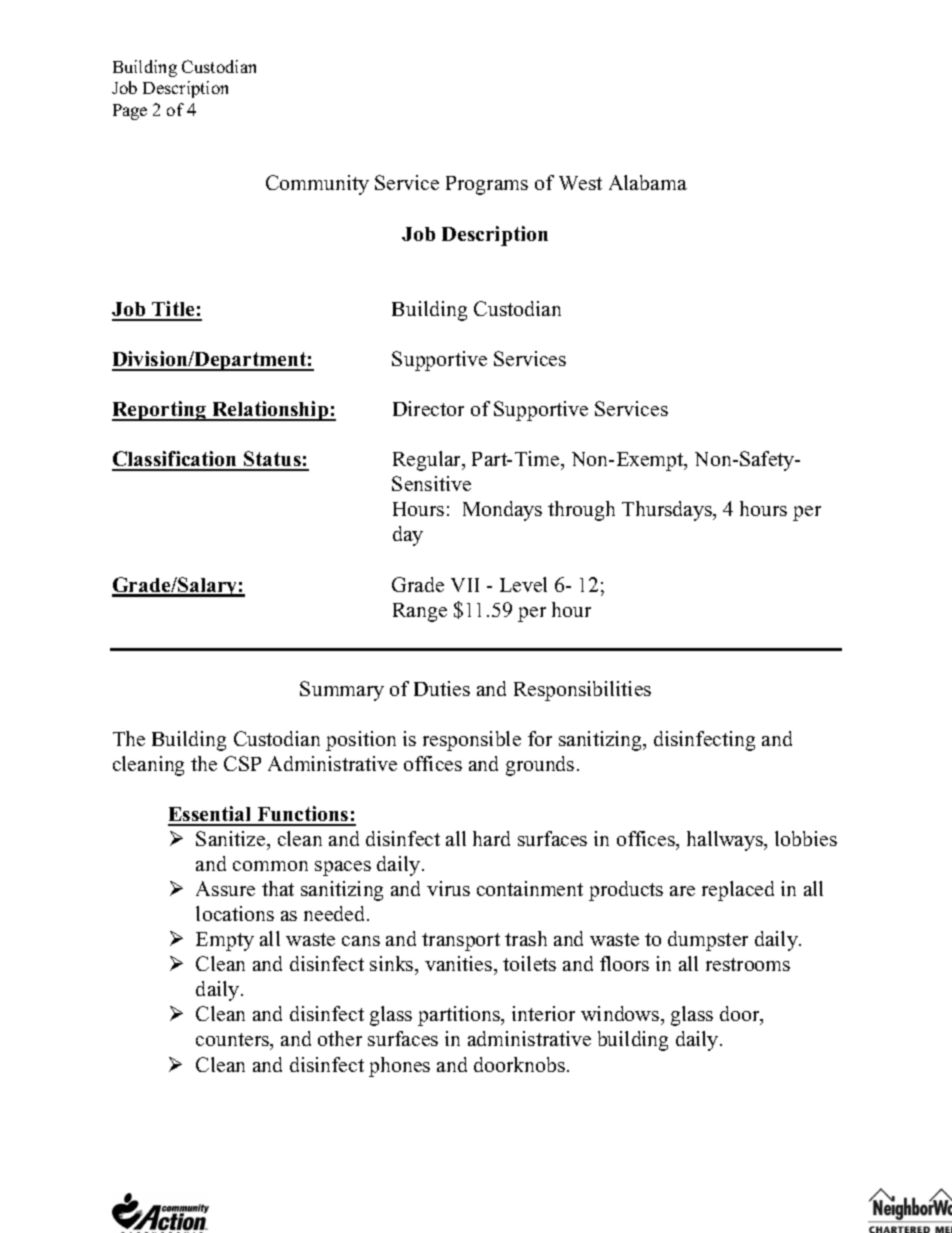 Image resolution: width=952 pixels, height=1233 pixels. What do you see at coordinates (130, 112) in the screenshot?
I see `Page` at bounding box center [130, 112].
